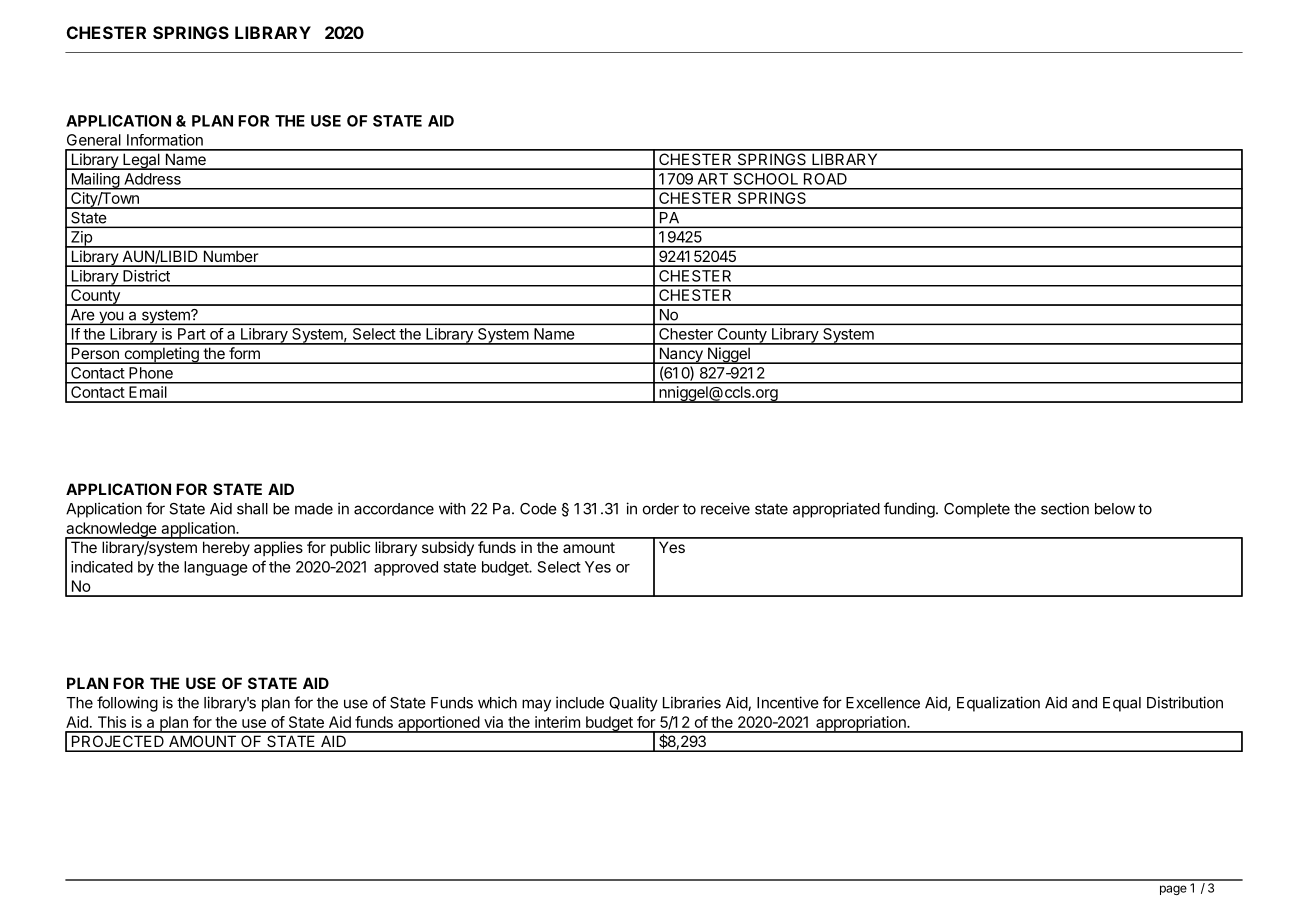 The image size is (1308, 924). Describe the element at coordinates (633, 704) in the screenshot. I see `Quality` at that location.
